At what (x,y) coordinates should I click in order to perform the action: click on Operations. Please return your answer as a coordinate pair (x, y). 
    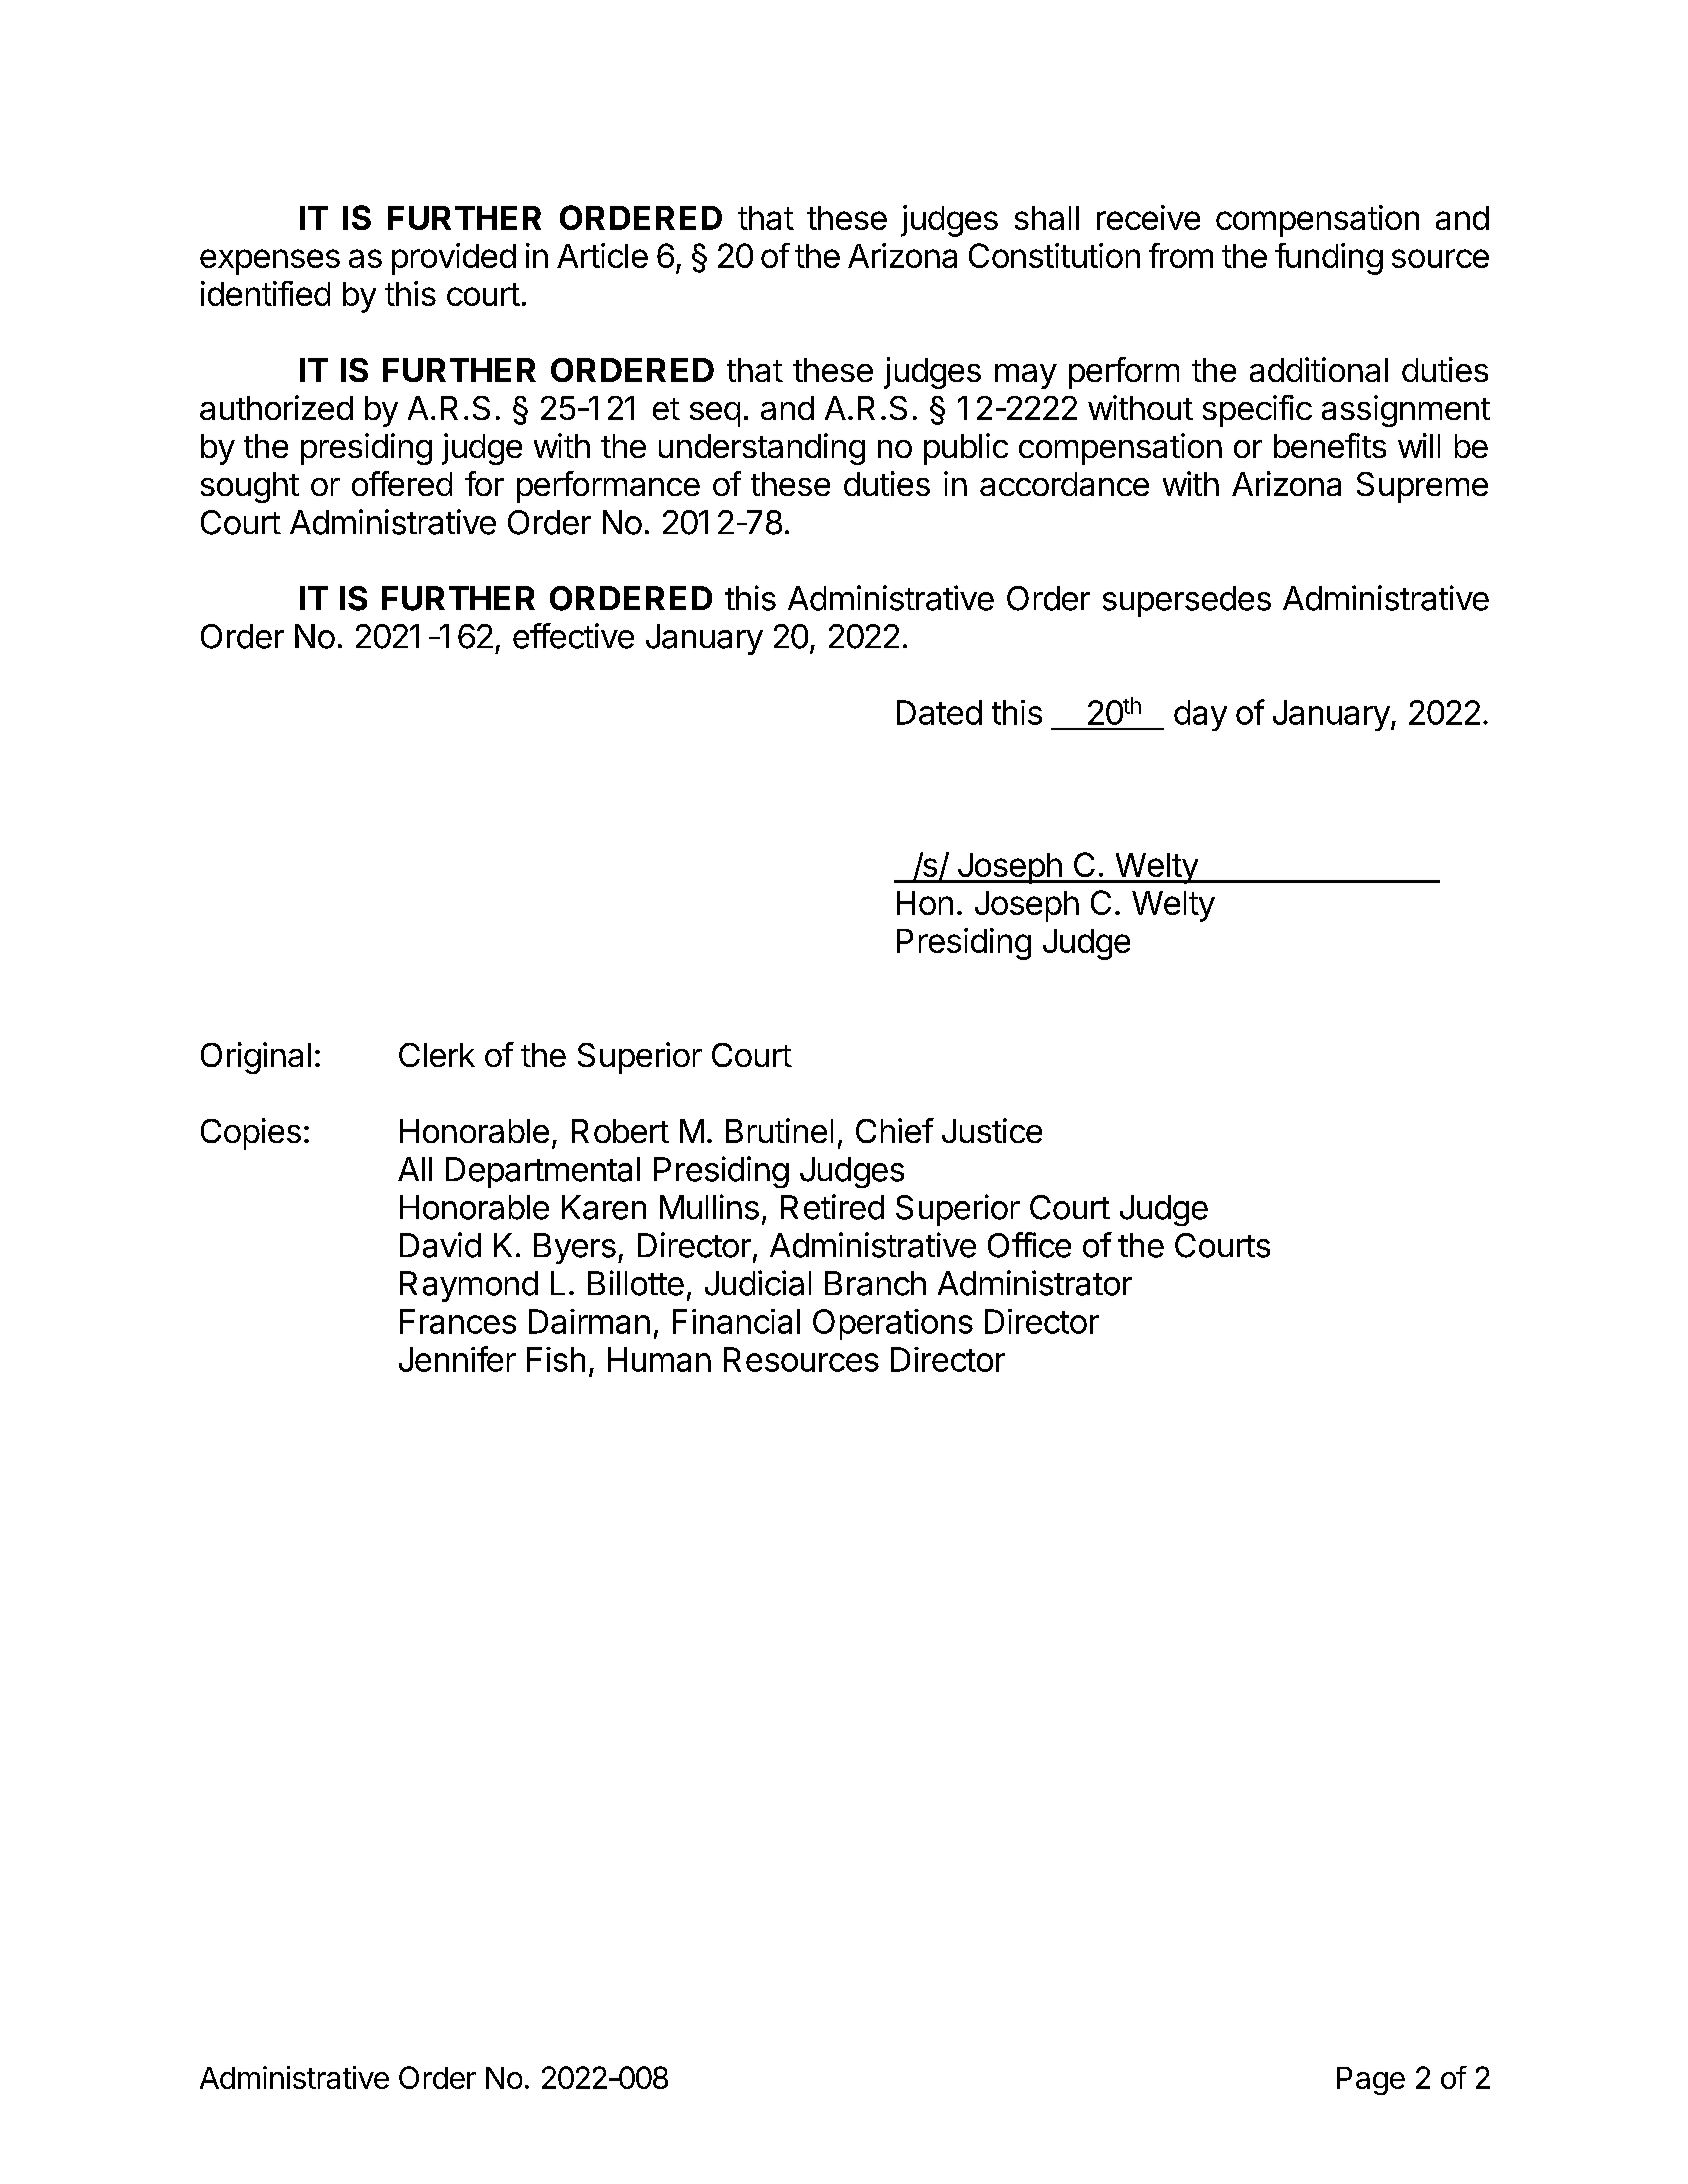
    Looking at the image, I should click on (893, 1324).
